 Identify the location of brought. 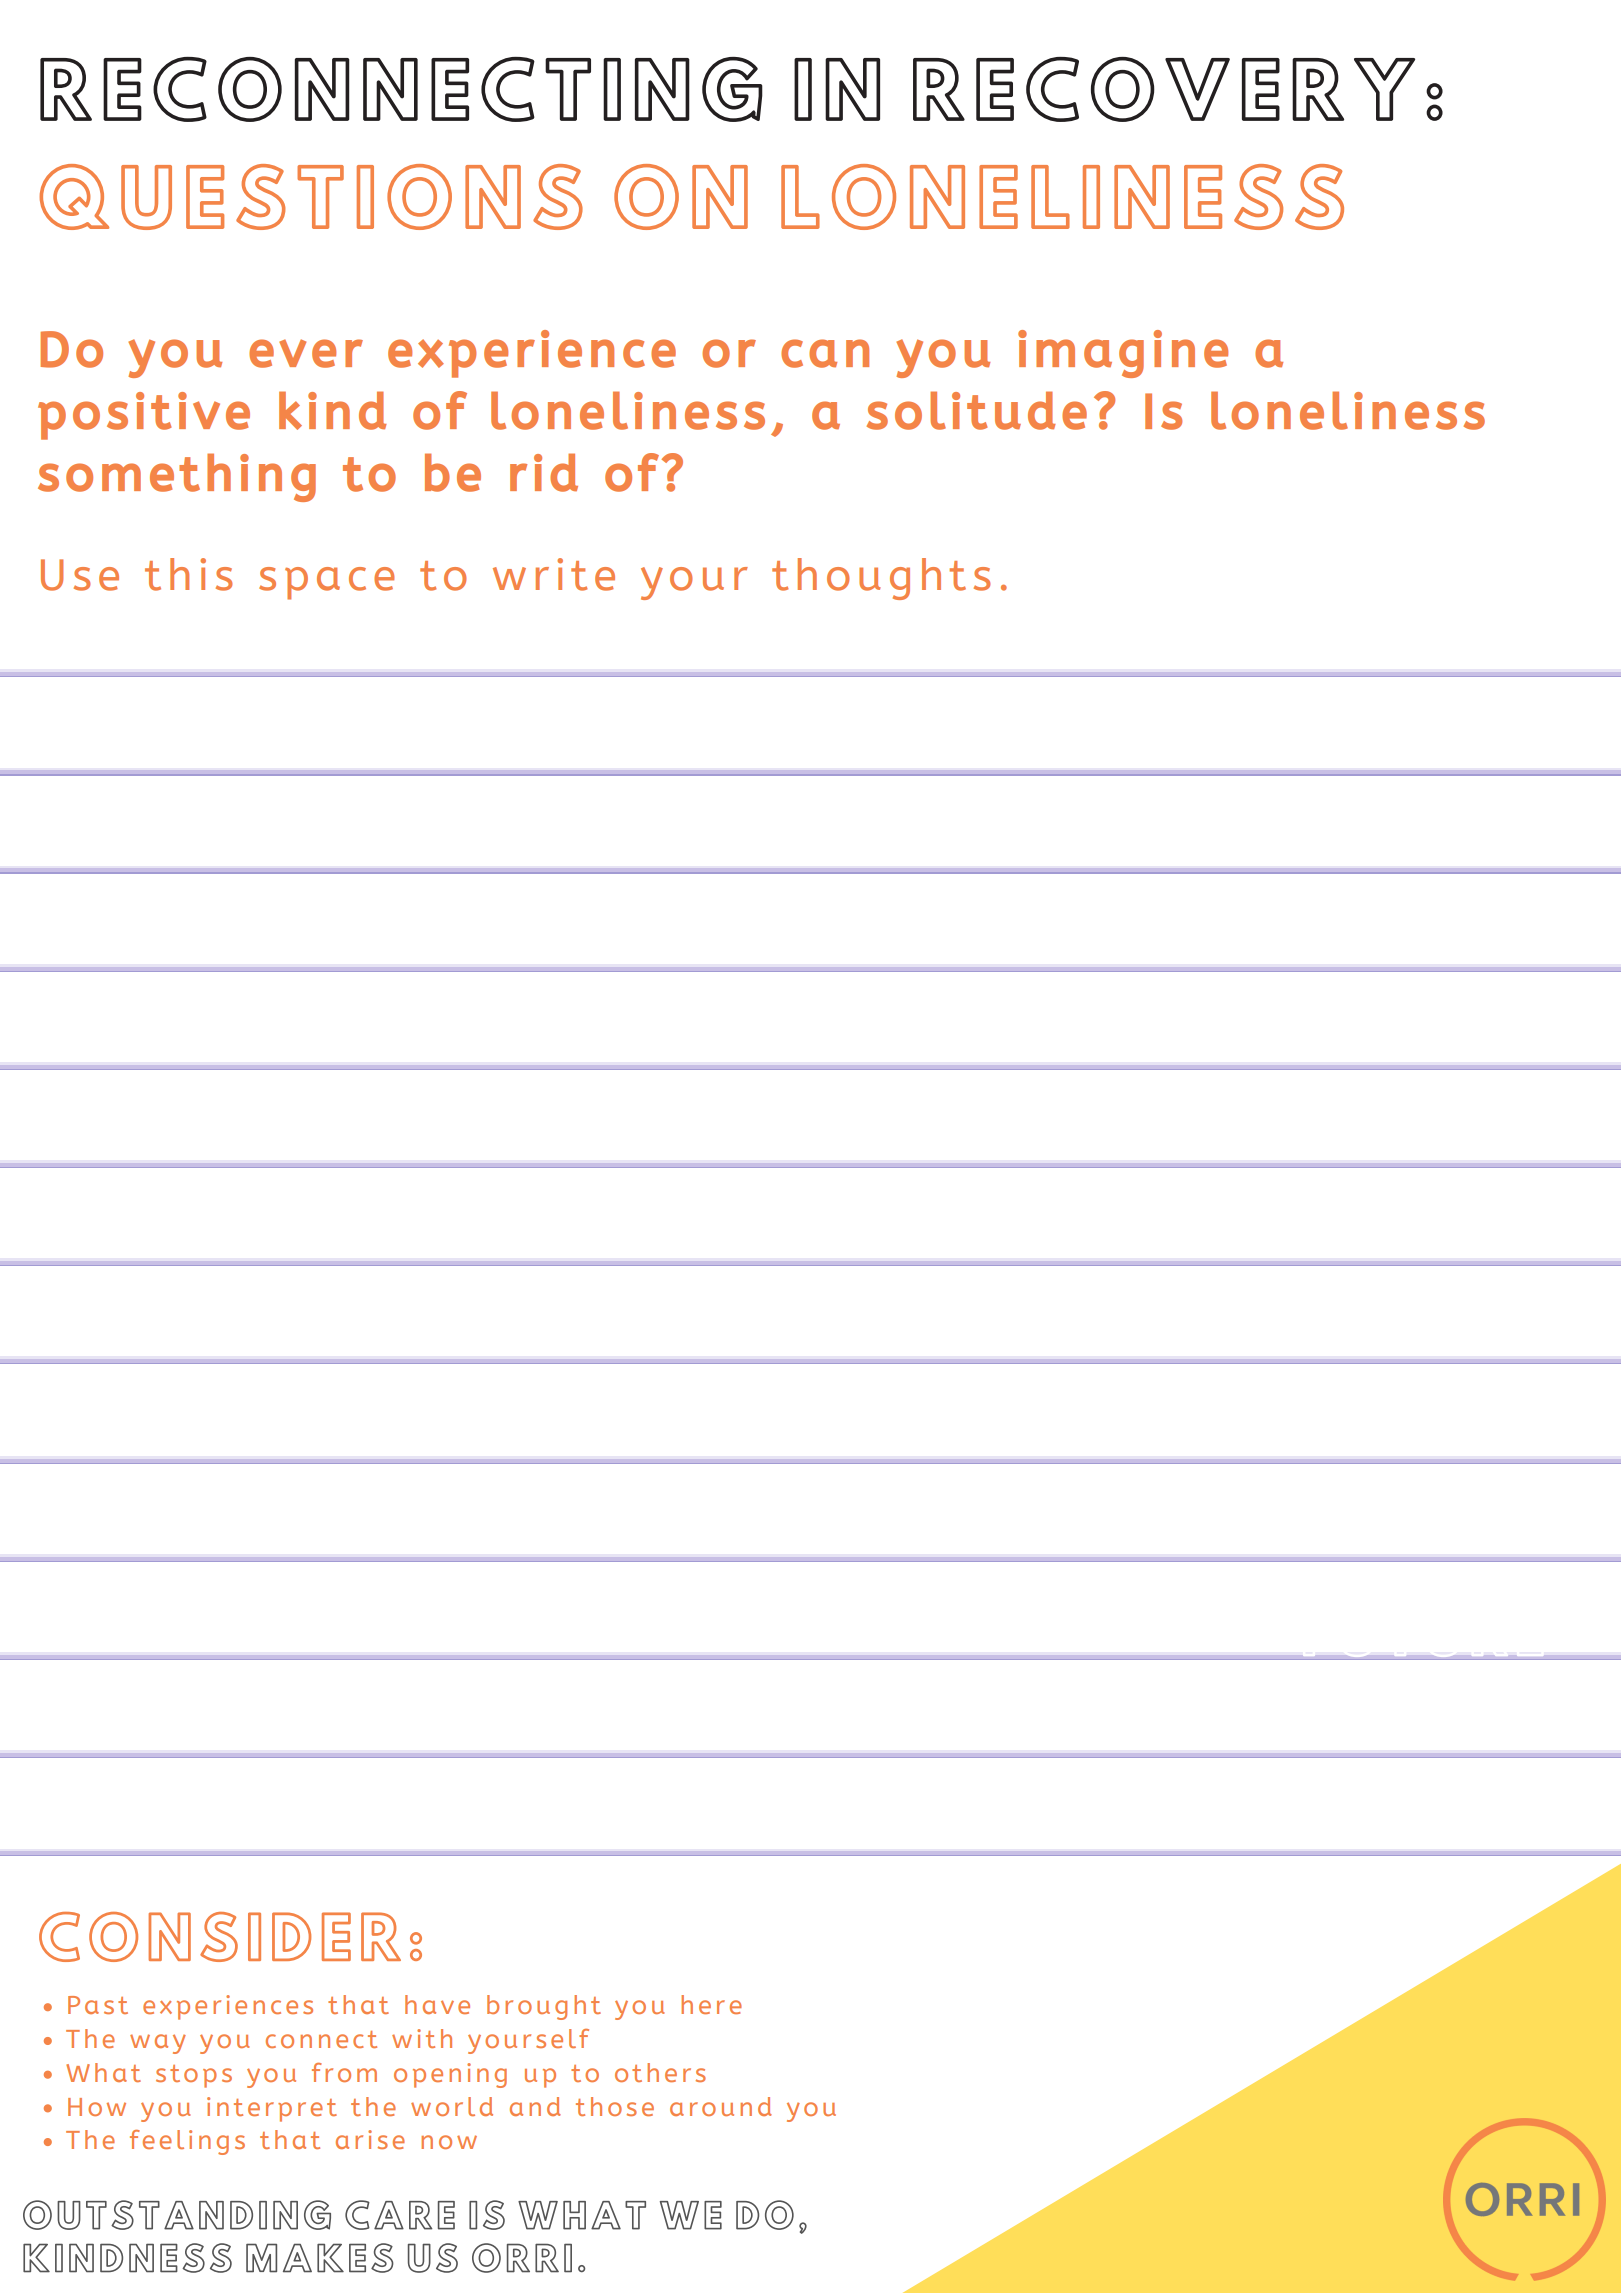
(544, 2007).
